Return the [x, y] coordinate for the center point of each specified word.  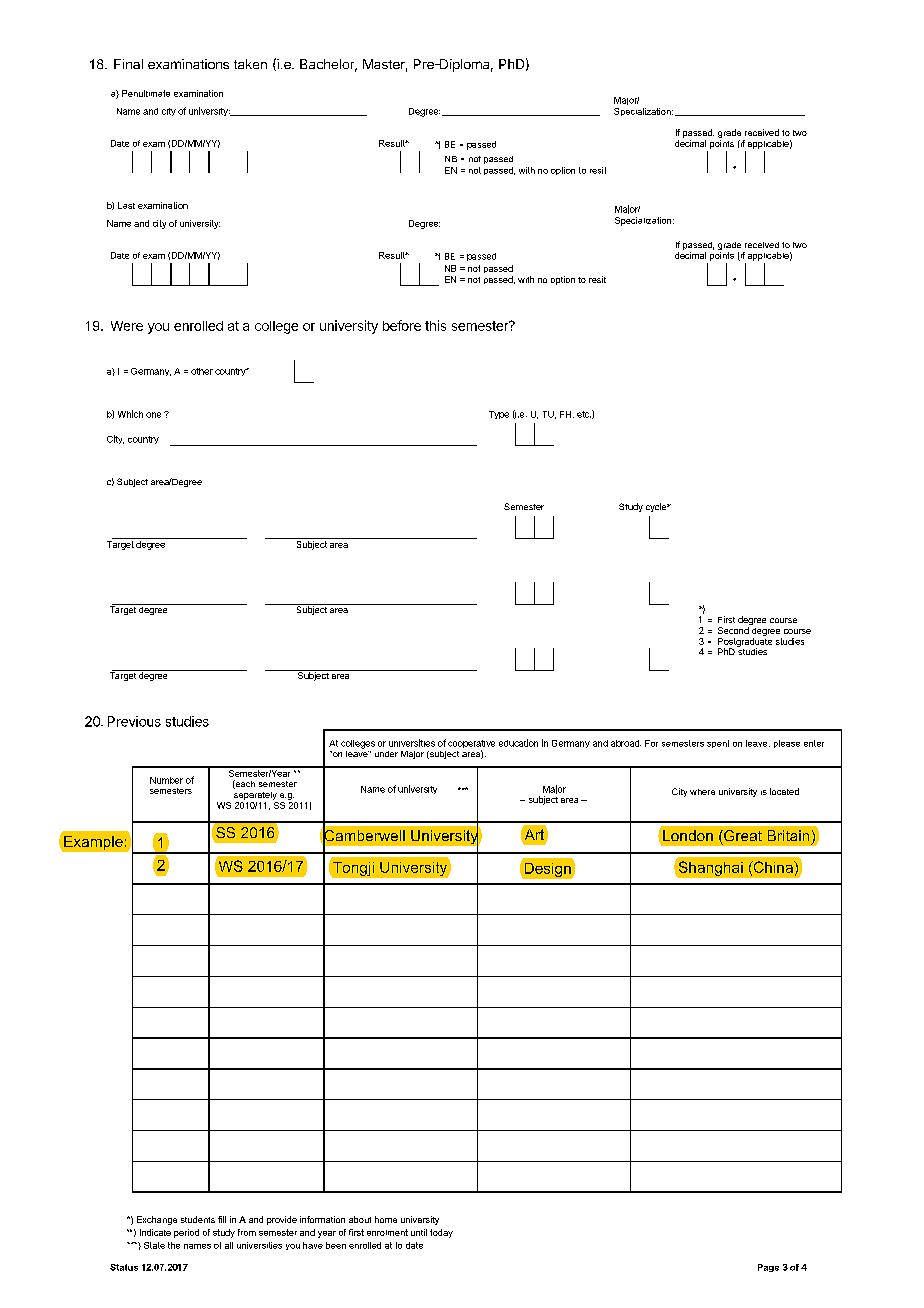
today [441, 1233]
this [435, 325]
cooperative [471, 745]
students [198, 1219]
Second [733, 630]
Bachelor [328, 65]
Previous [134, 721]
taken [250, 64]
